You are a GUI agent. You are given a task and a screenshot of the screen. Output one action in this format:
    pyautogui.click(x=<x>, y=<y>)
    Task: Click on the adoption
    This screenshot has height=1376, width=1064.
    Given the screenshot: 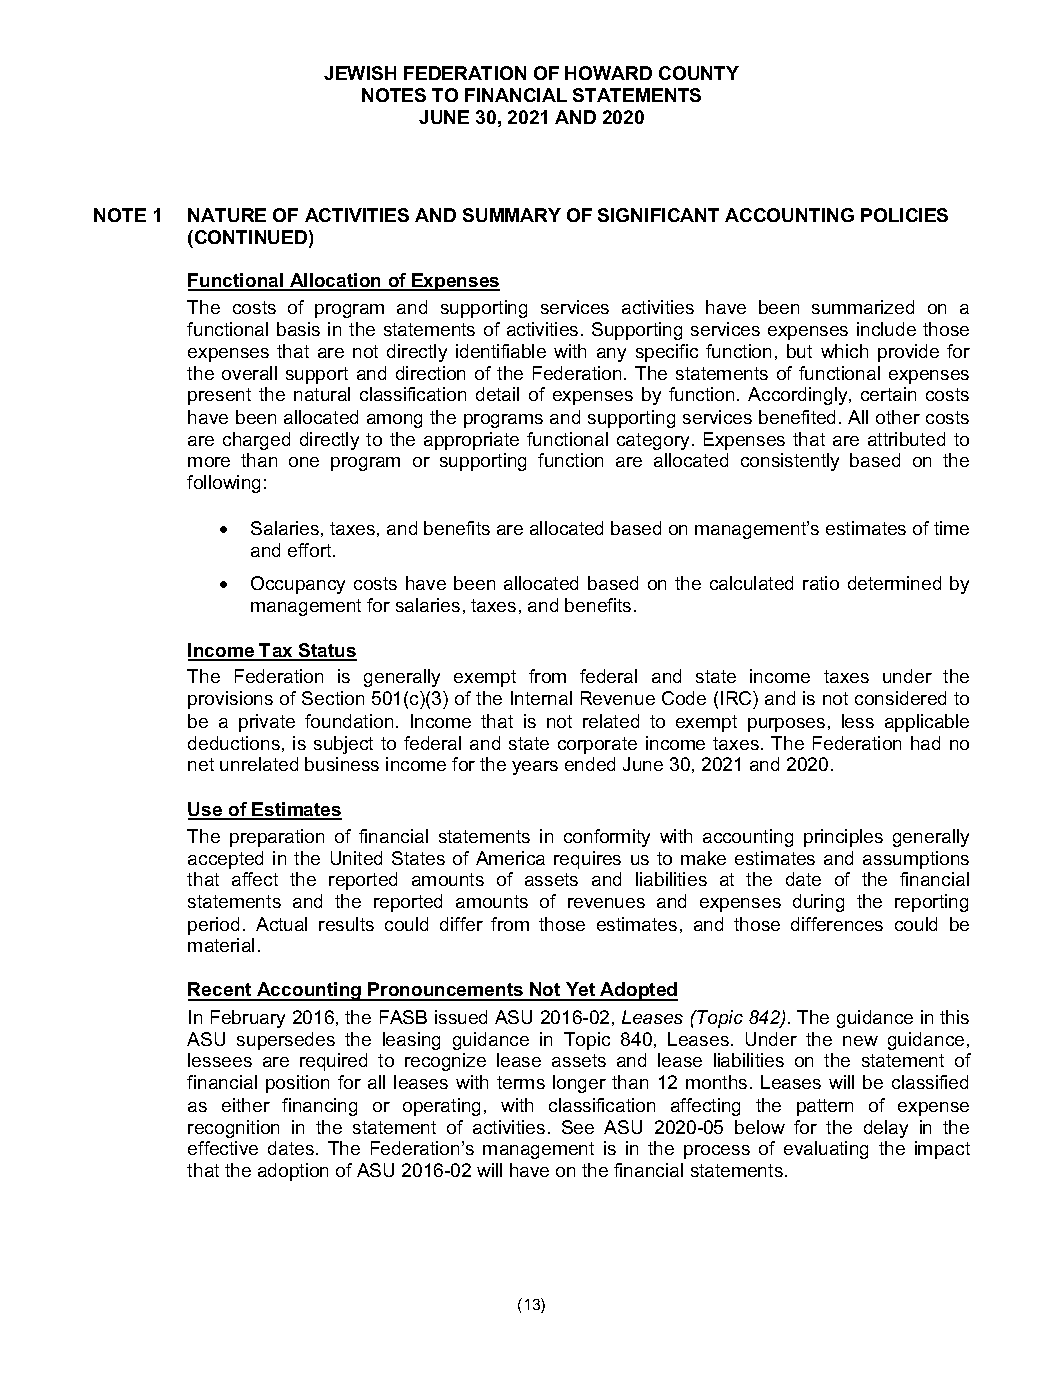 What is the action you would take?
    pyautogui.click(x=293, y=1172)
